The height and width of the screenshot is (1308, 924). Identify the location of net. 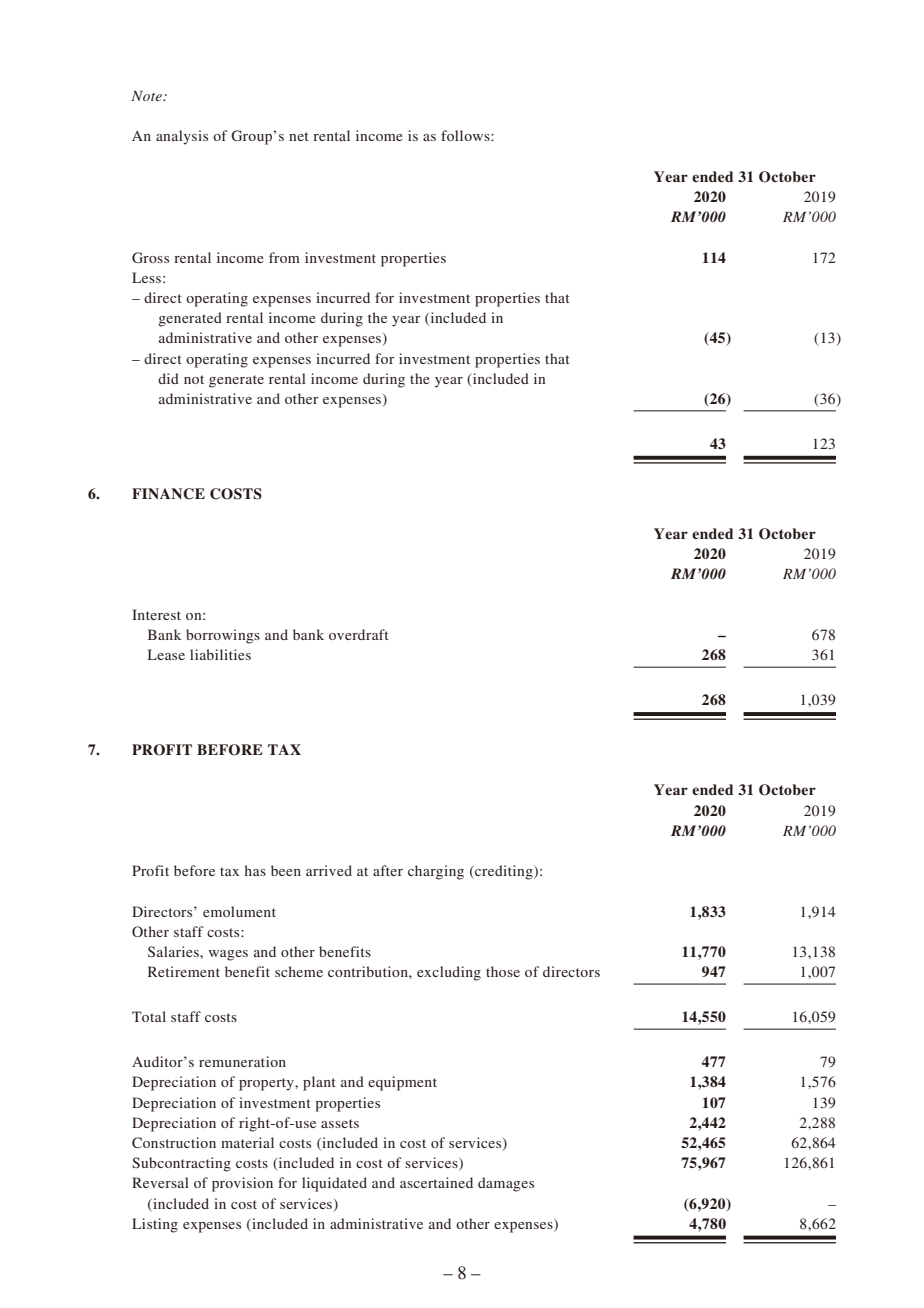
(299, 136).
